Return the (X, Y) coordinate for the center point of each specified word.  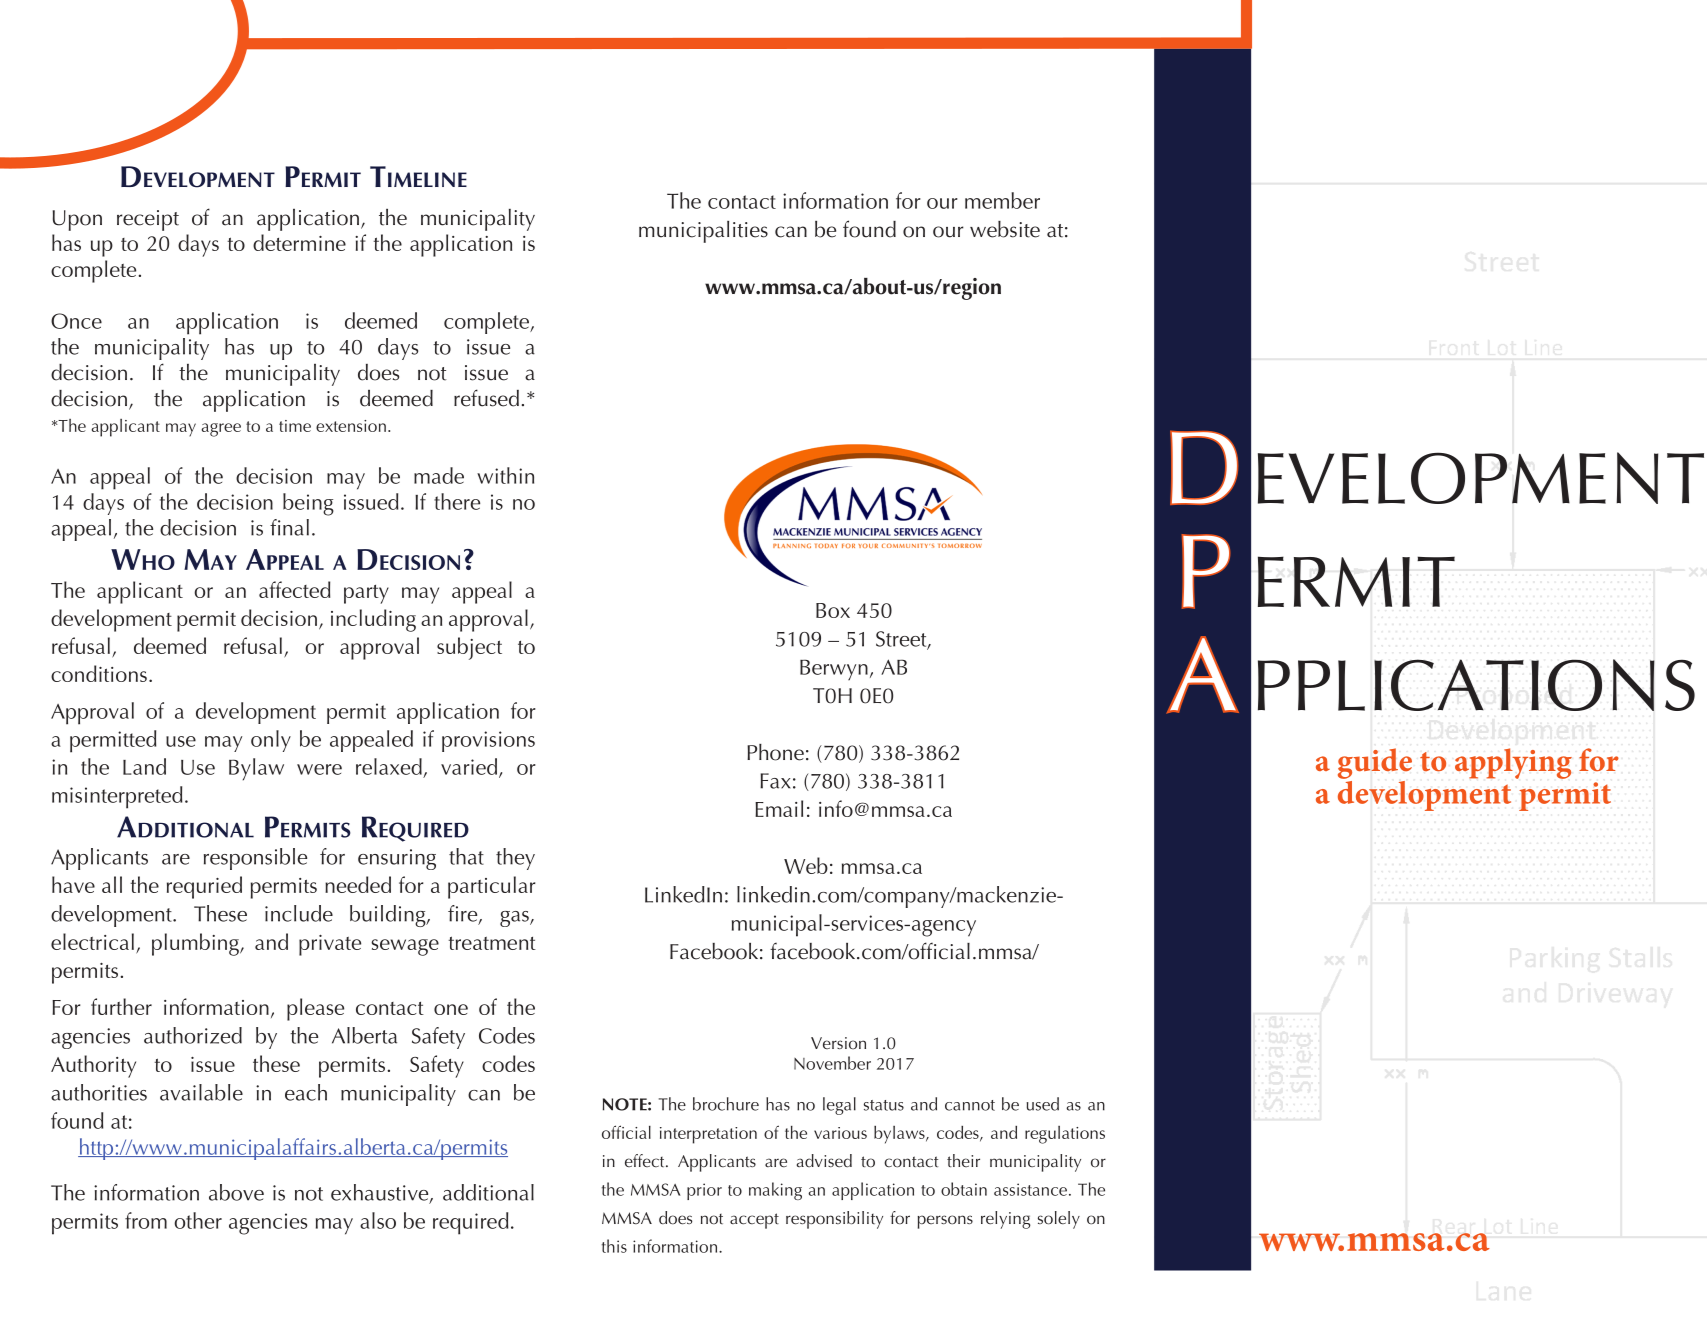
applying (1513, 763)
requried (204, 887)
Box (833, 610)
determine (299, 242)
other (198, 1220)
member (1002, 200)
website (1005, 229)
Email (779, 808)
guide (1375, 763)
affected (294, 589)
